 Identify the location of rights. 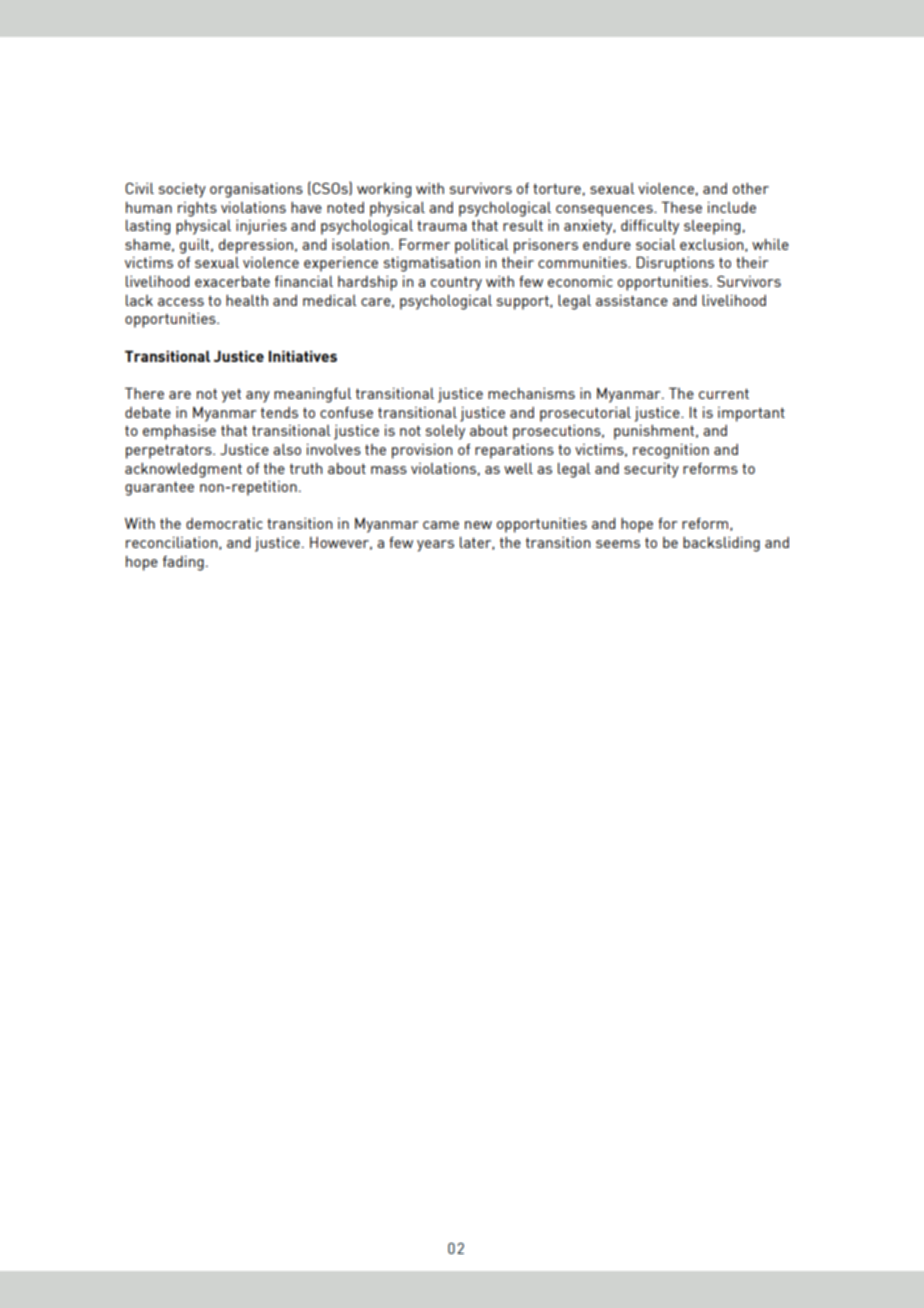
(197, 209).
